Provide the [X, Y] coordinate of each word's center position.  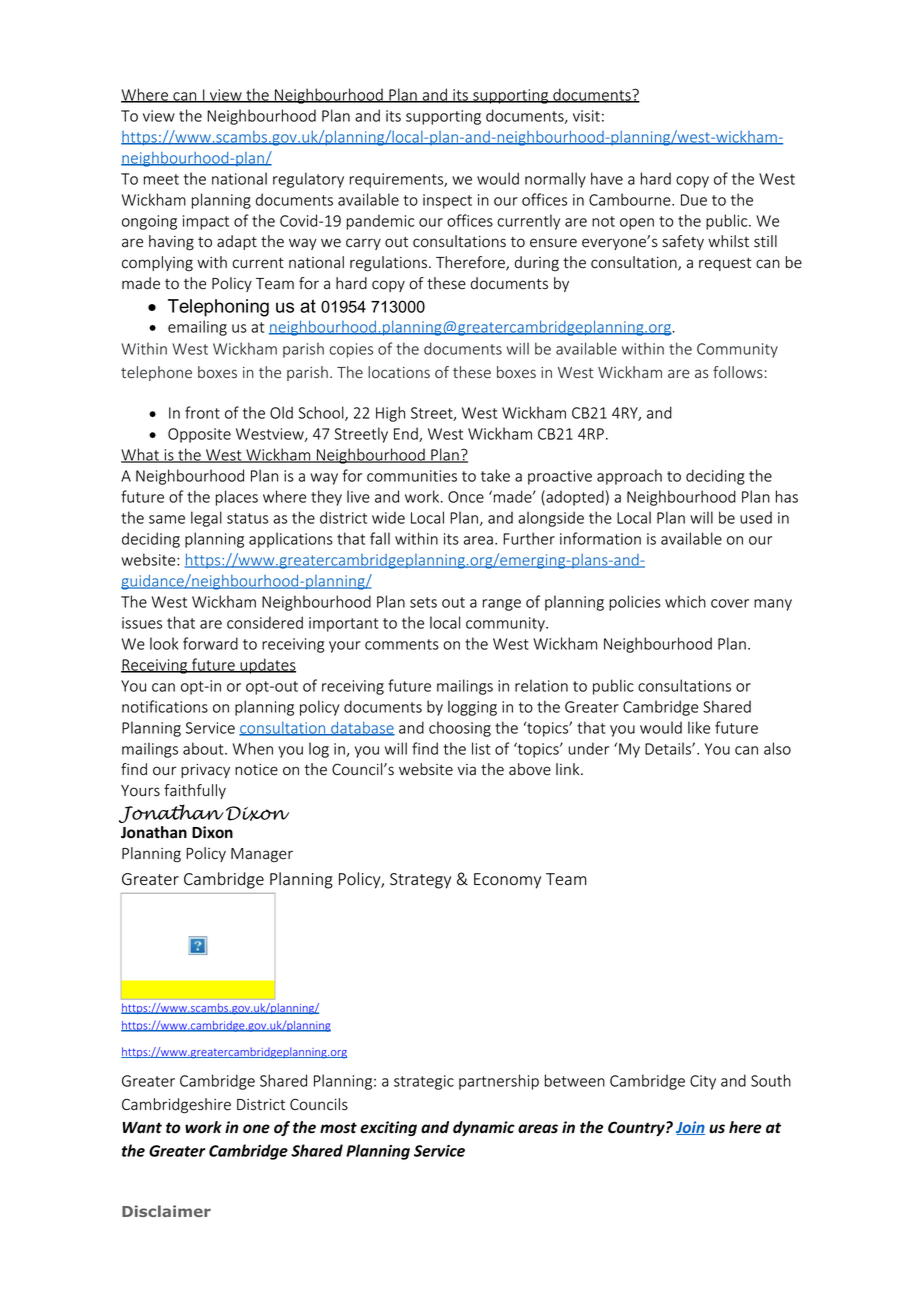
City [703, 1082]
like [699, 727]
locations [399, 372]
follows [738, 372]
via [467, 770]
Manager [262, 855]
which [685, 601]
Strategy [420, 881]
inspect [447, 201]
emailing [197, 328]
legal [206, 519]
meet [161, 179]
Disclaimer [166, 1211]
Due [694, 200]
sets [423, 602]
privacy [205, 771]
